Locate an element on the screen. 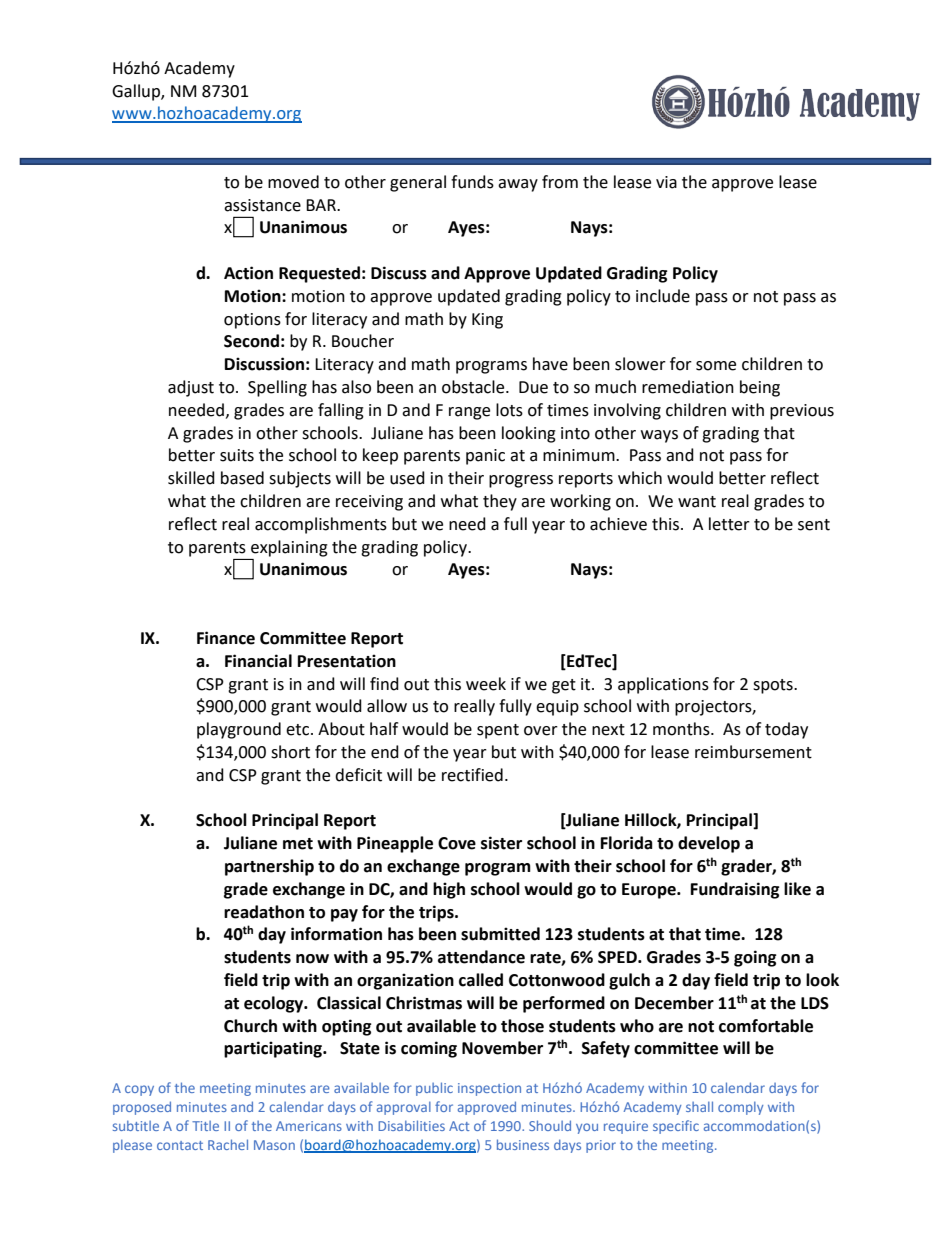 The width and height of the screenshot is (952, 1233). Finance is located at coordinates (226, 638).
